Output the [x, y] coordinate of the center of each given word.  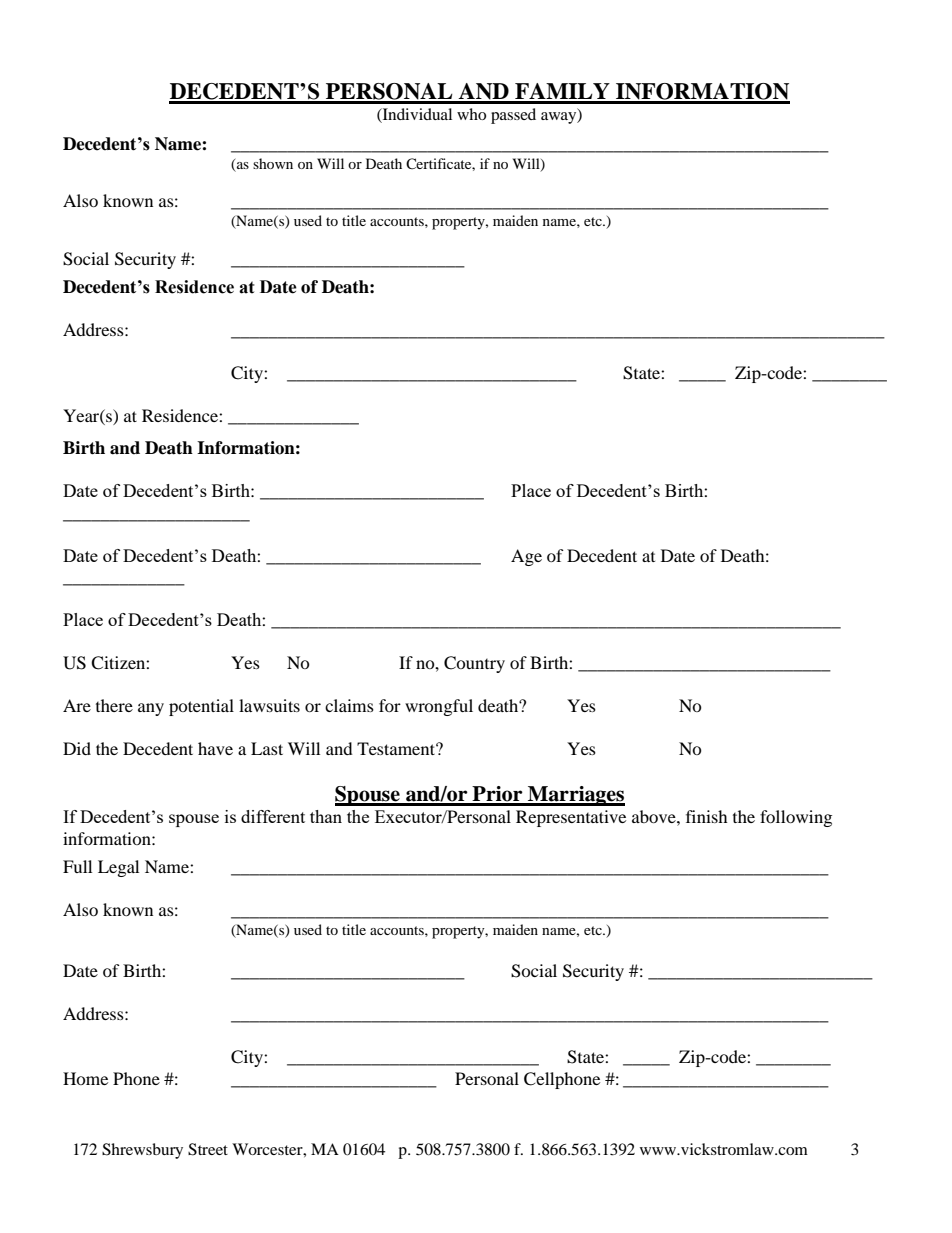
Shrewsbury [142, 1151]
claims [349, 705]
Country [474, 664]
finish [707, 816]
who [471, 114]
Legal [118, 868]
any [151, 709]
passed [513, 116]
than [326, 816]
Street [208, 1149]
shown [273, 163]
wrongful [439, 707]
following [796, 818]
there [114, 705]
